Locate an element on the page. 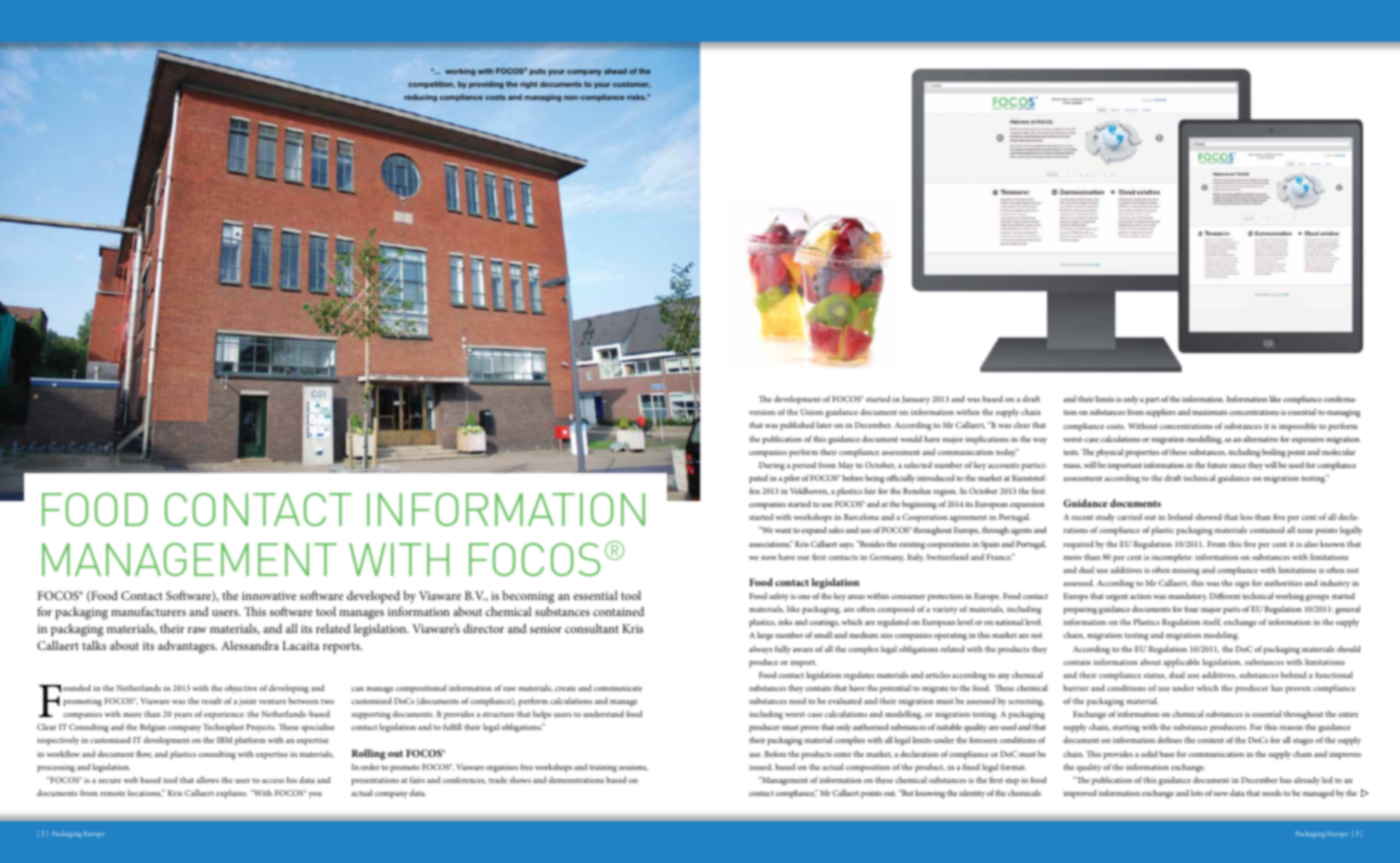 This image has width=1400, height=863. version is located at coordinates (762, 412).
